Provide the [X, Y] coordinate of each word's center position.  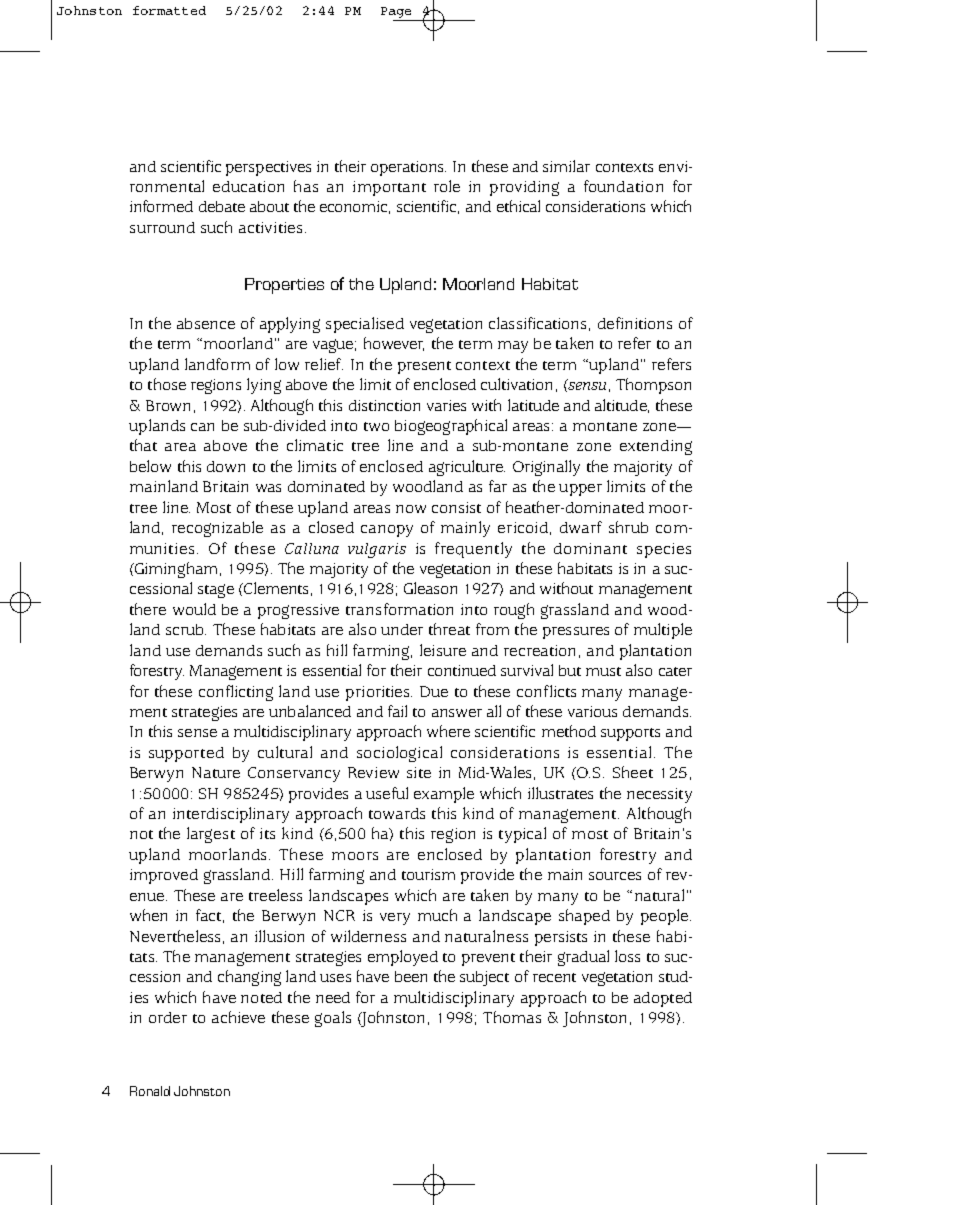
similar [566, 166]
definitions [635, 323]
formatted [169, 10]
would [194, 609]
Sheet [633, 772]
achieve [238, 1017]
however [394, 344]
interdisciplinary [231, 815]
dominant [590, 548]
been [411, 976]
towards [397, 813]
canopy [387, 531]
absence [206, 323]
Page [396, 12]
